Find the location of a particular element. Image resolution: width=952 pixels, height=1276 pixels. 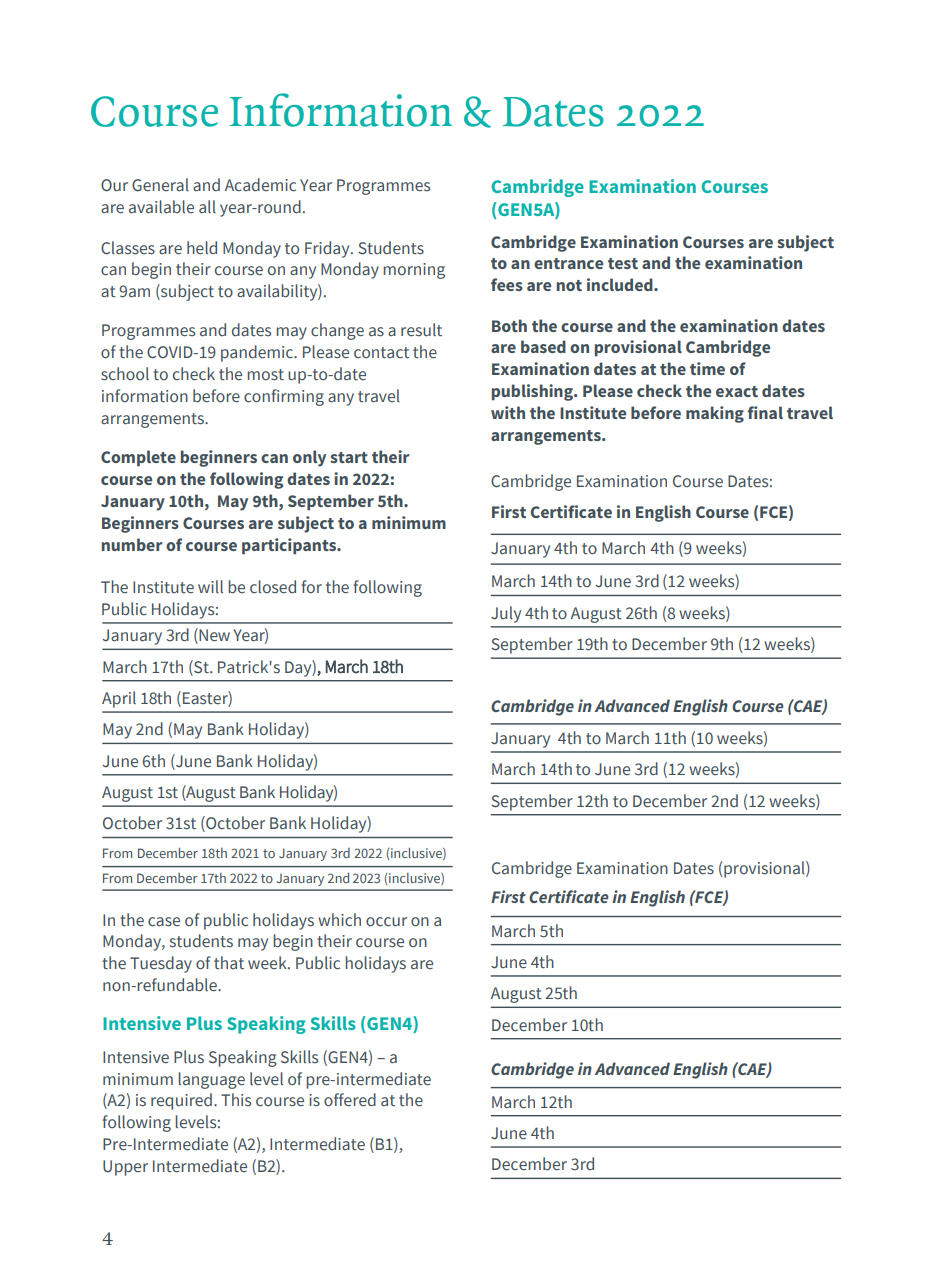

test is located at coordinates (623, 263).
